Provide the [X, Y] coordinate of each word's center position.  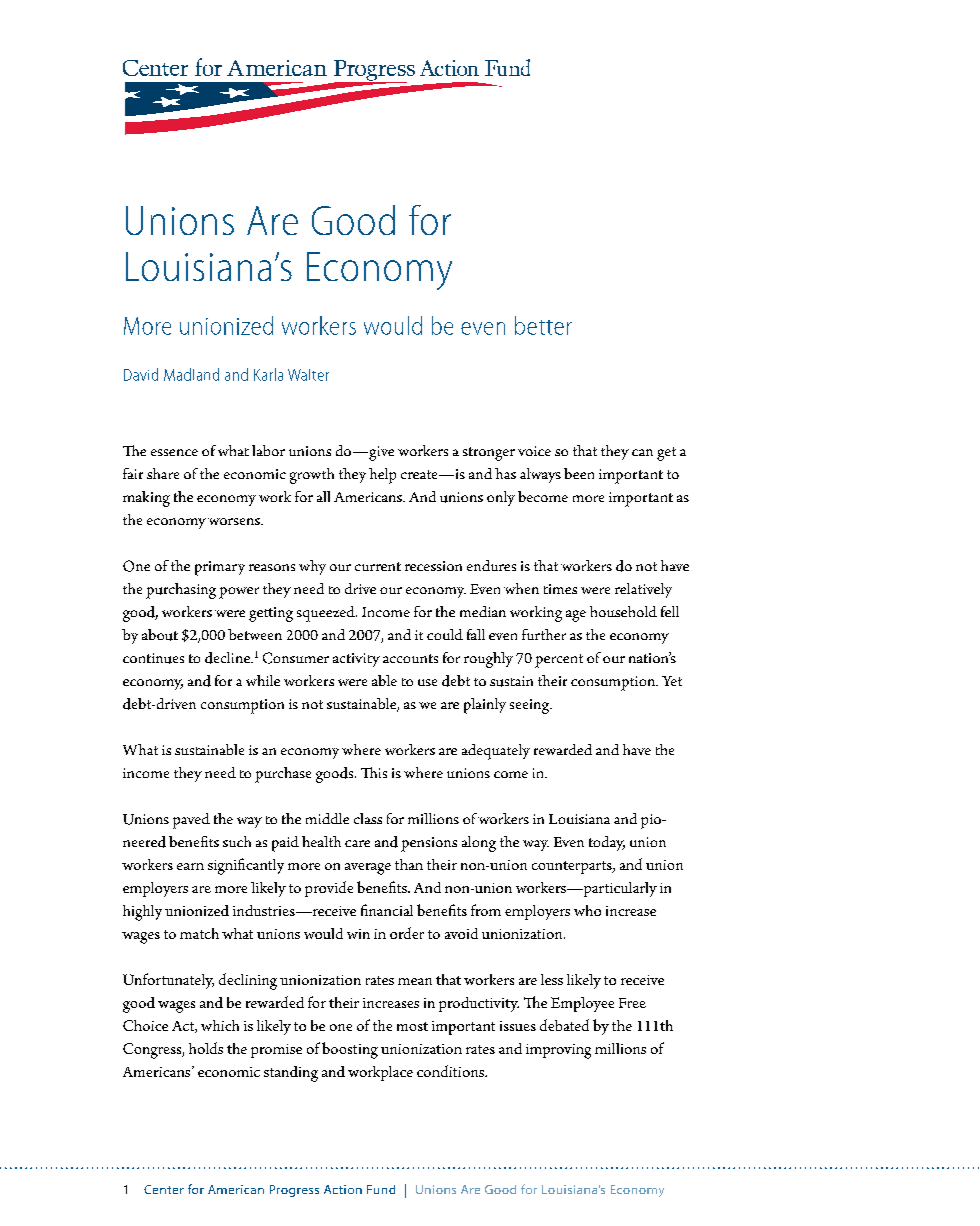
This [374, 772]
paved [191, 821]
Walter [308, 375]
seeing [530, 706]
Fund [381, 1189]
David [141, 374]
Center [164, 1189]
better [543, 325]
